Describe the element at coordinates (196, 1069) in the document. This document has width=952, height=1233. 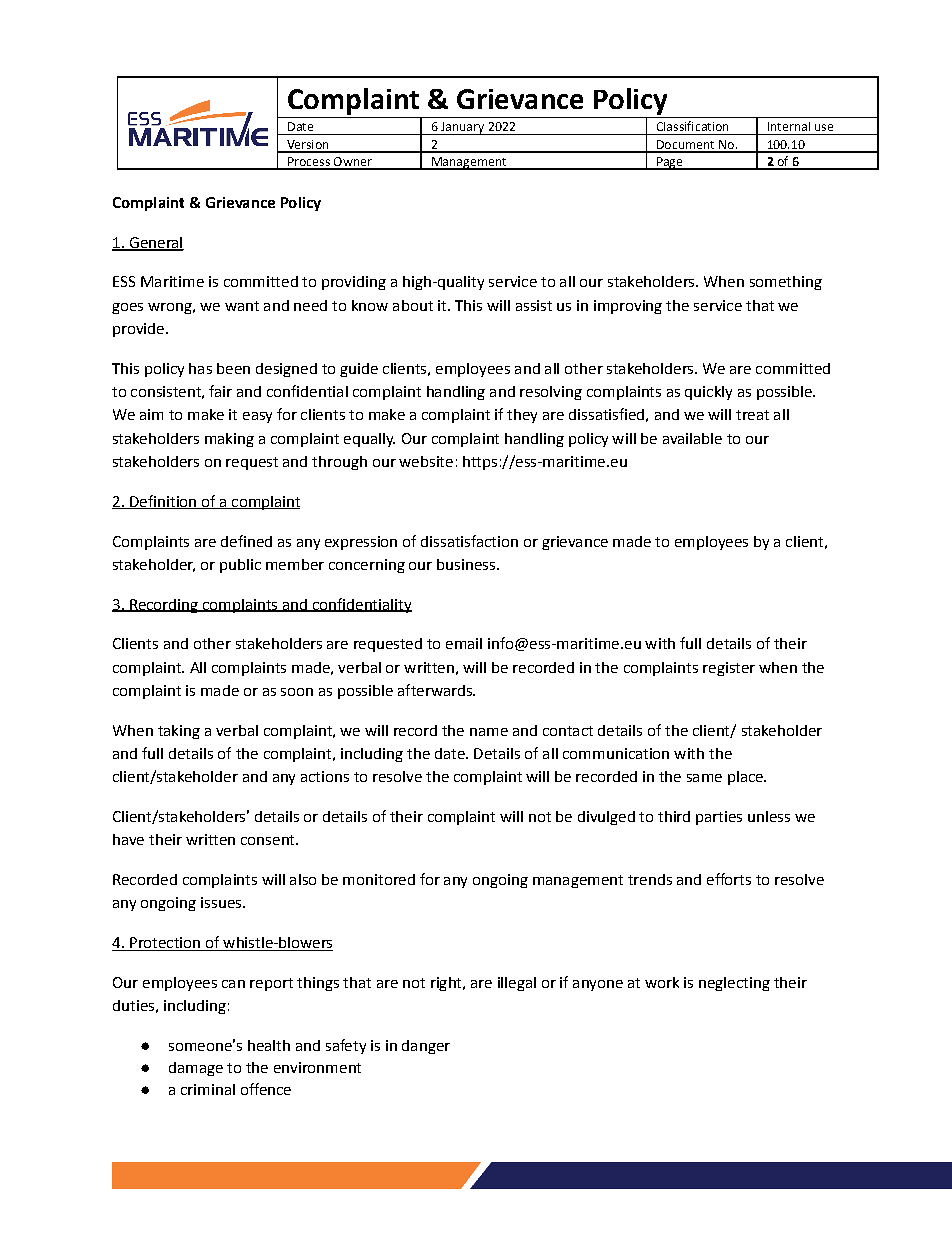
I see `damage` at that location.
